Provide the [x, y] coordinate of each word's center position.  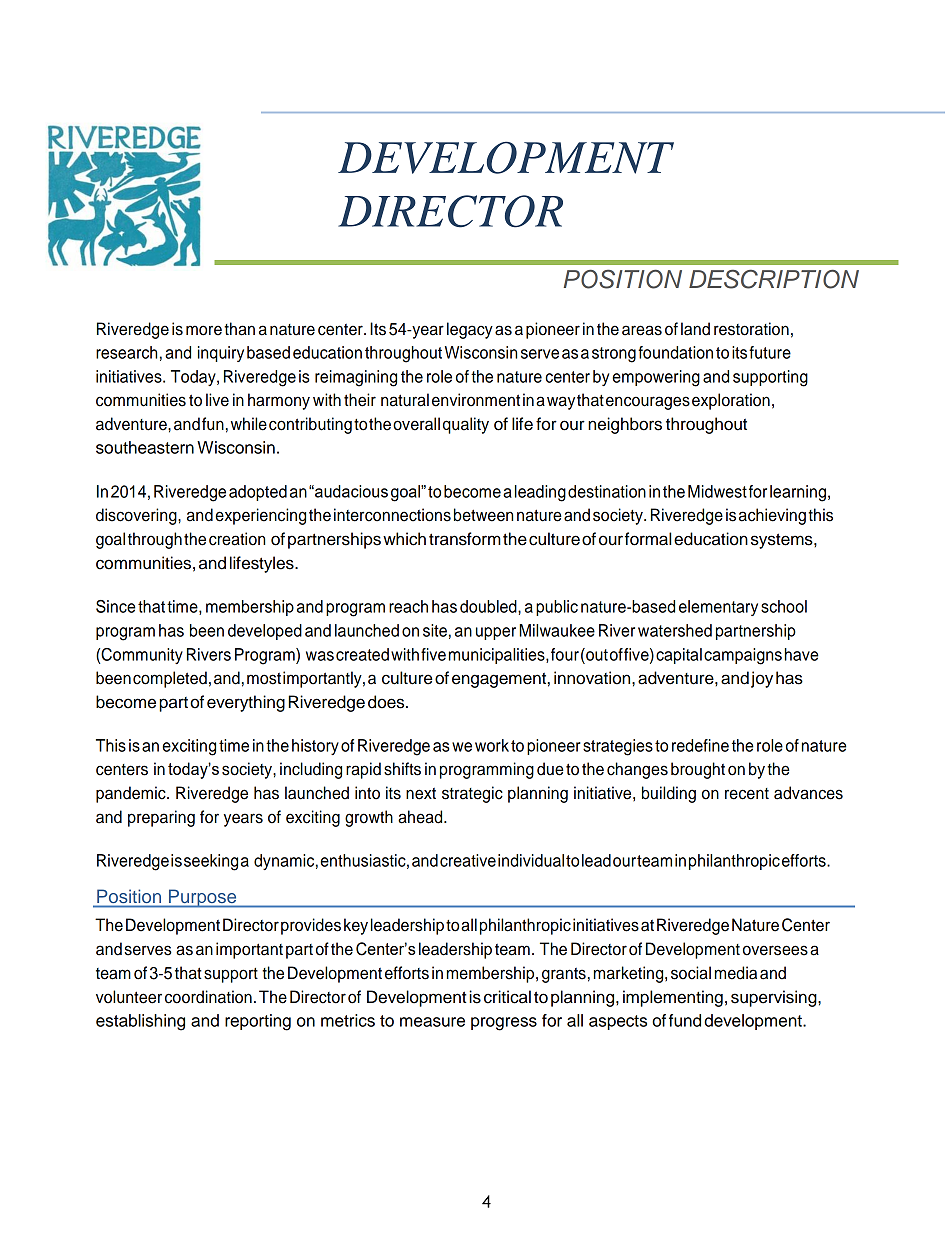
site [435, 630]
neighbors [625, 425]
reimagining [356, 378]
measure [432, 1022]
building [669, 794]
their [360, 400]
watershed [675, 630]
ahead [421, 817]
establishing [140, 1022]
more [204, 330]
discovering [137, 516]
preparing [161, 818]
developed [265, 632]
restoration [751, 329]
